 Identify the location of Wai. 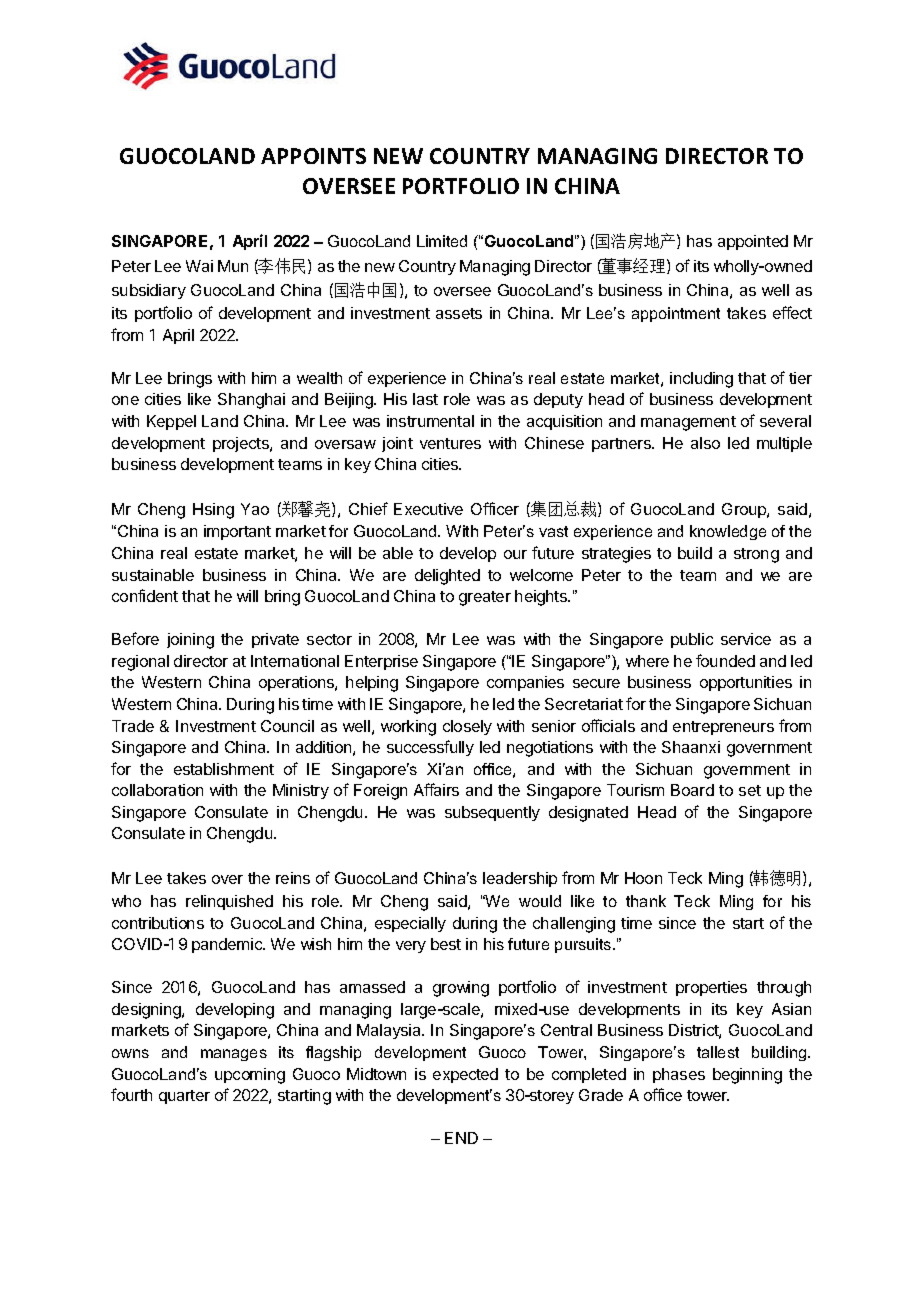
(199, 266).
